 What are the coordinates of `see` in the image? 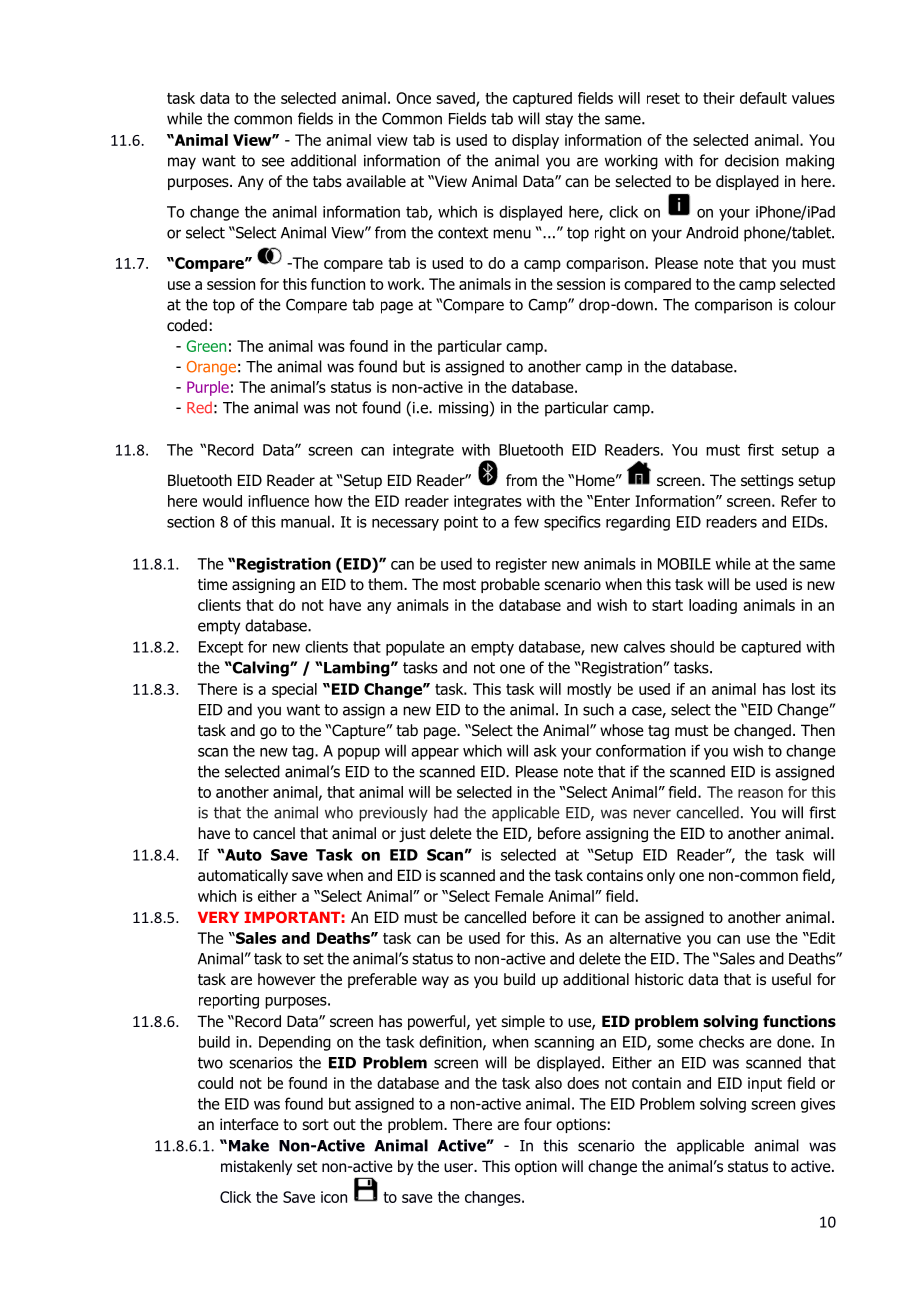 It's located at (273, 162).
